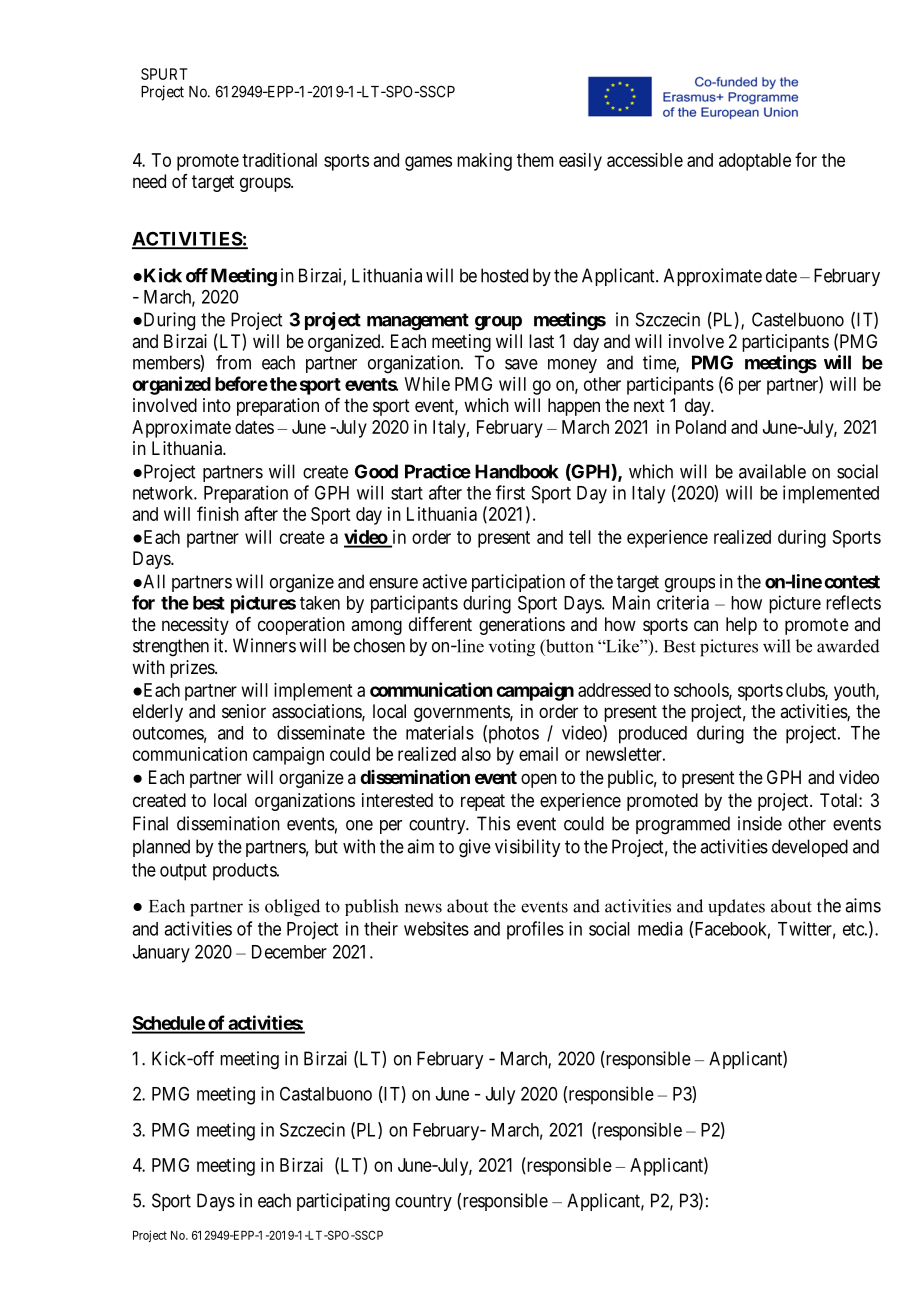  I want to click on Poland, so click(701, 427).
